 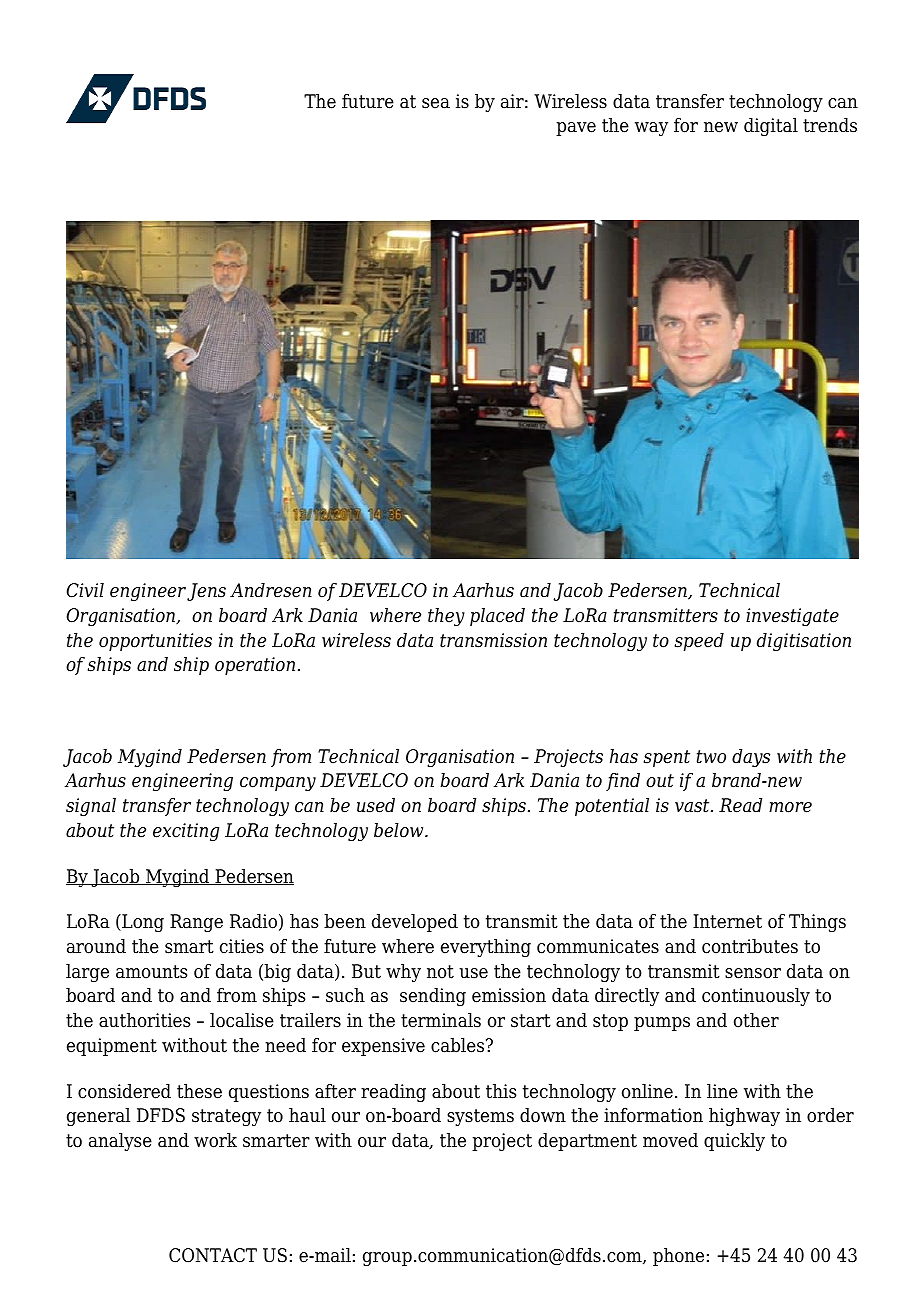 What do you see at coordinates (480, 1117) in the image?
I see `systems` at bounding box center [480, 1117].
